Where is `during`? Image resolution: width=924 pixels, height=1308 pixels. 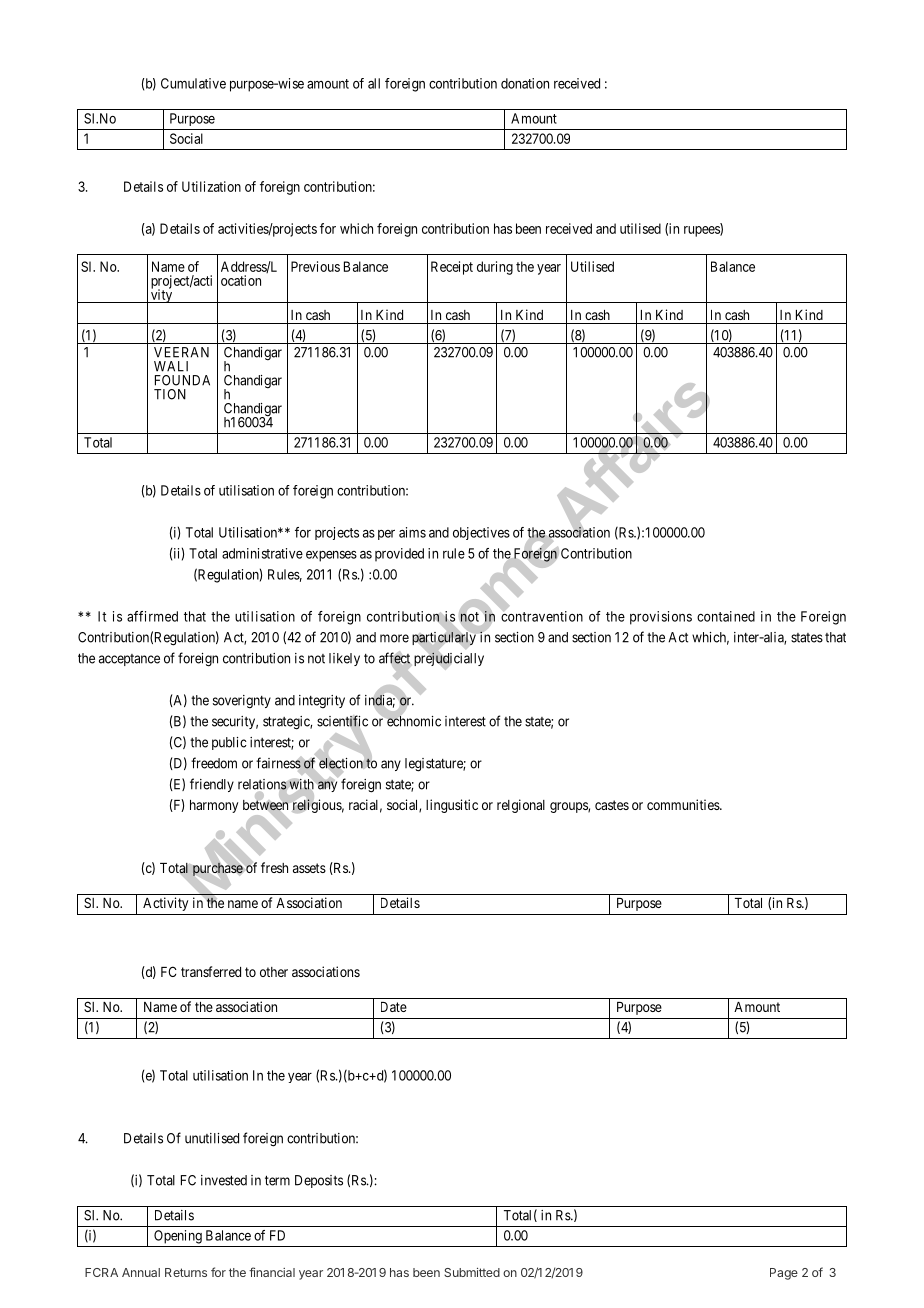
during is located at coordinates (495, 268).
